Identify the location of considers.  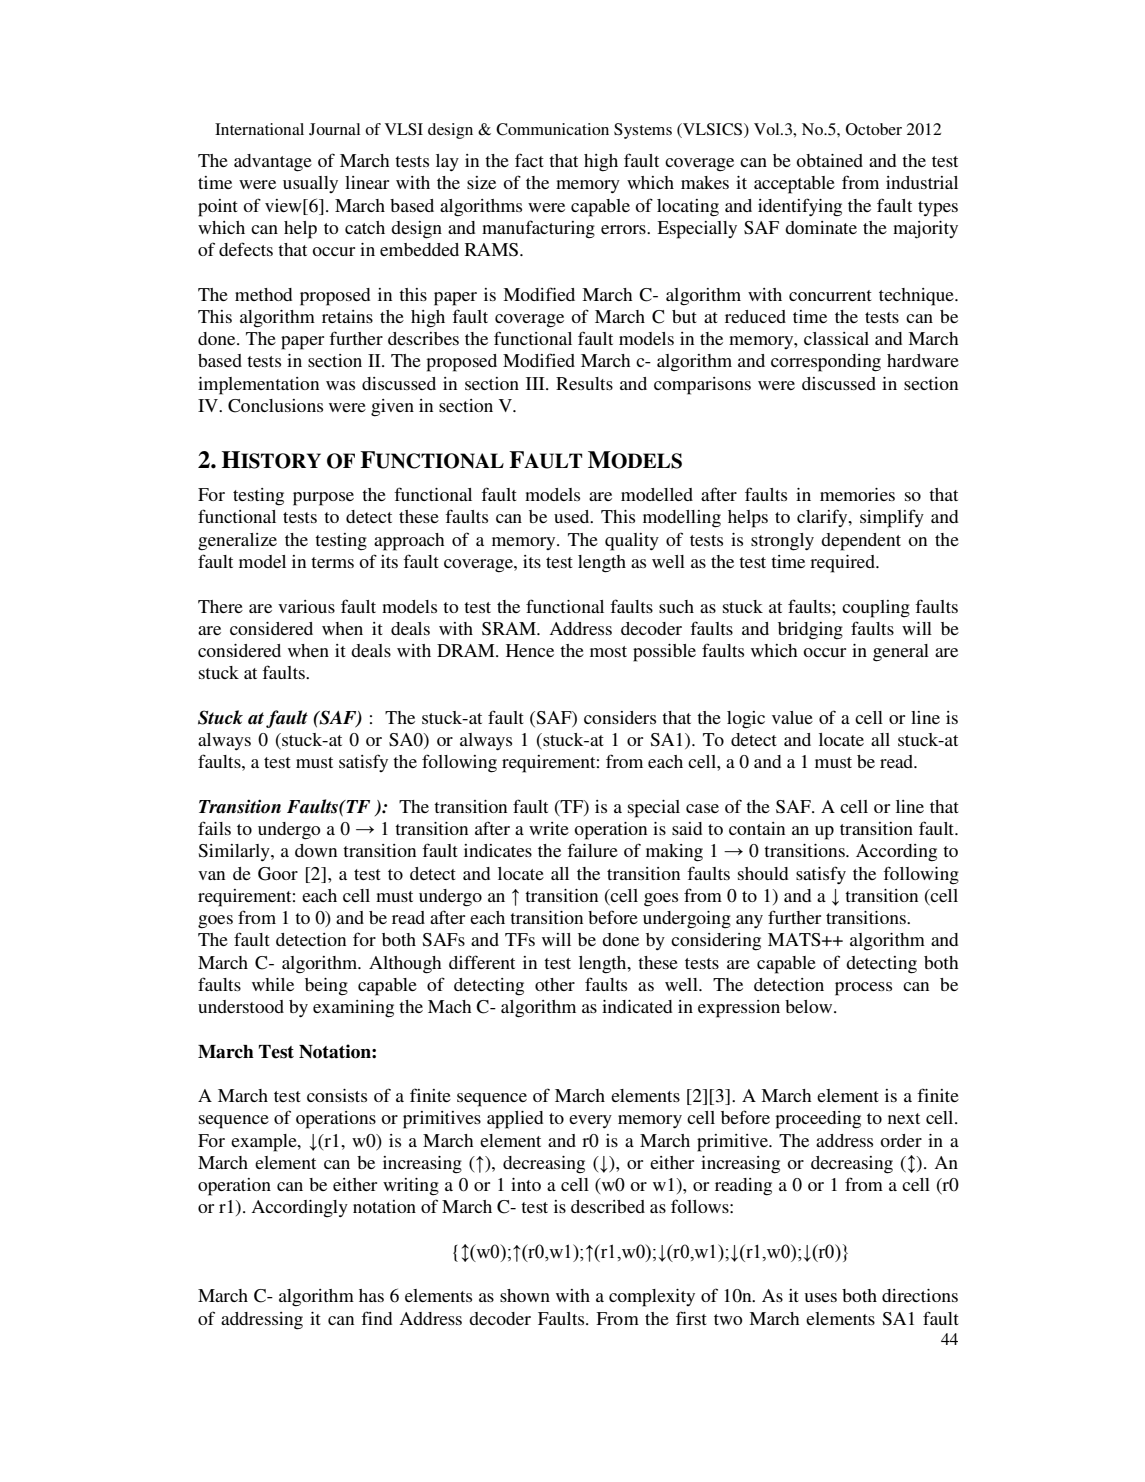
(620, 717).
